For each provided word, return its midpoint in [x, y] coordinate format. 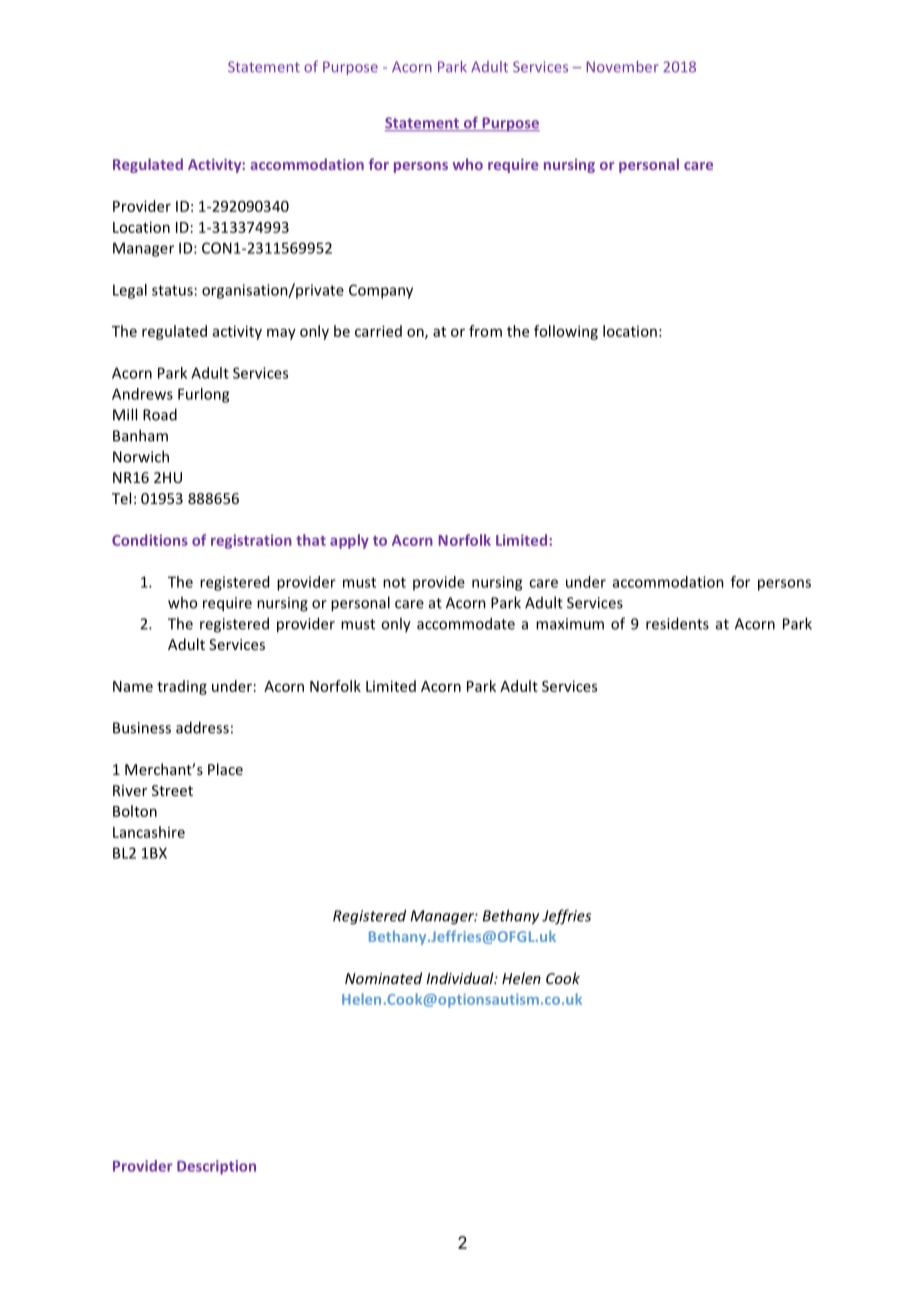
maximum [570, 624]
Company [381, 291]
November [622, 67]
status [172, 290]
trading [182, 687]
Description [216, 1167]
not [394, 582]
